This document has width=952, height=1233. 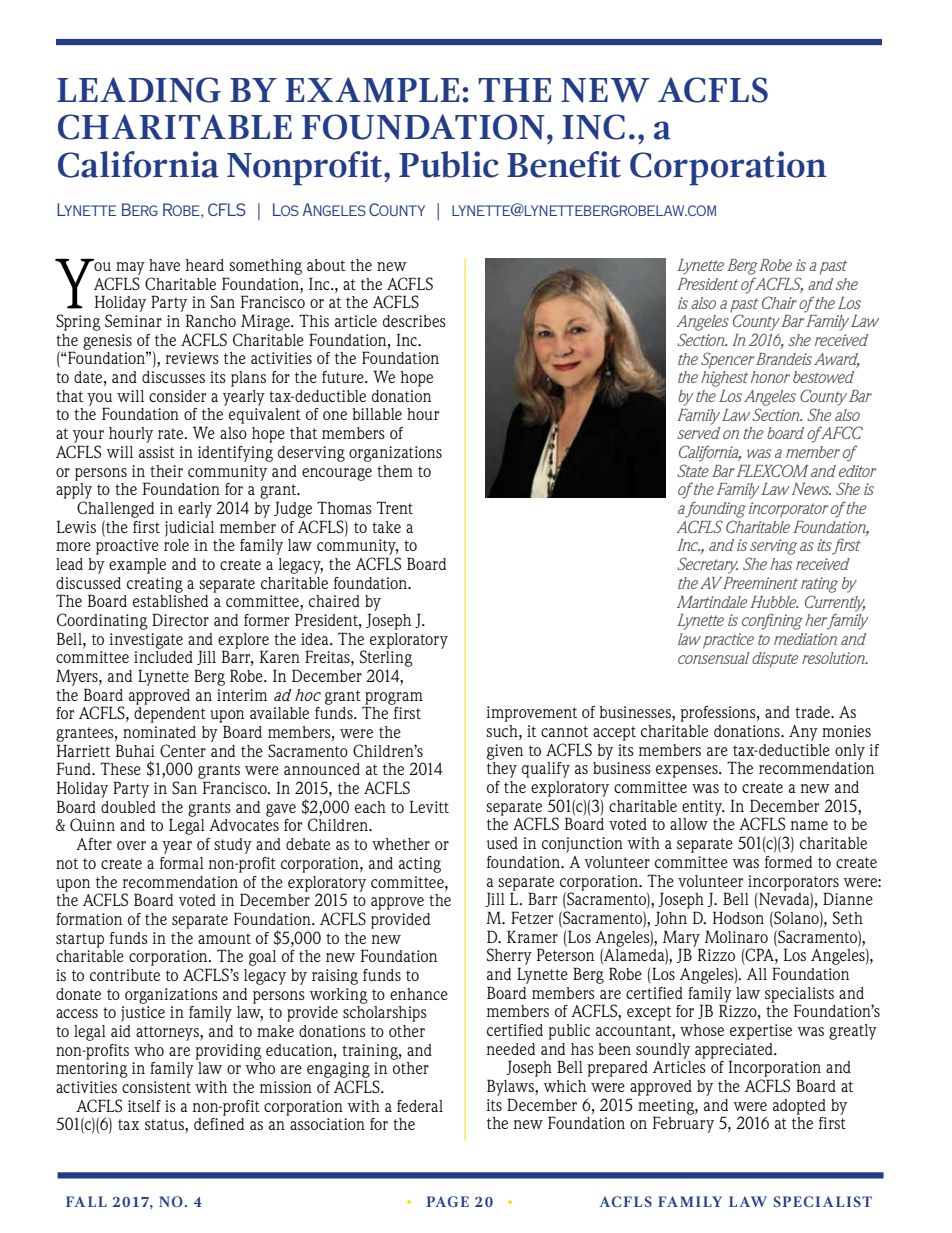 I want to click on used, so click(x=502, y=843).
